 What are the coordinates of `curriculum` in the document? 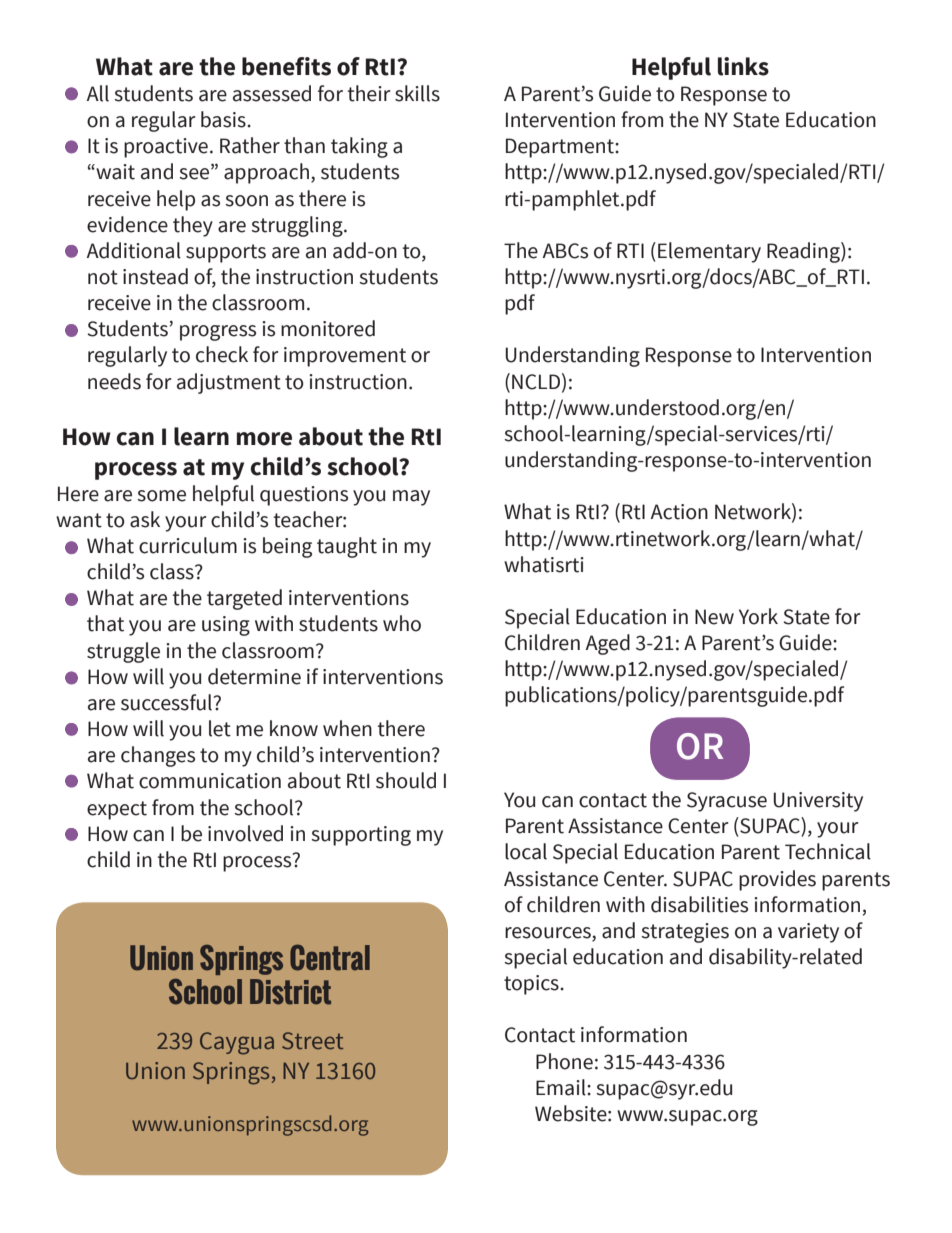 It's located at (188, 545).
